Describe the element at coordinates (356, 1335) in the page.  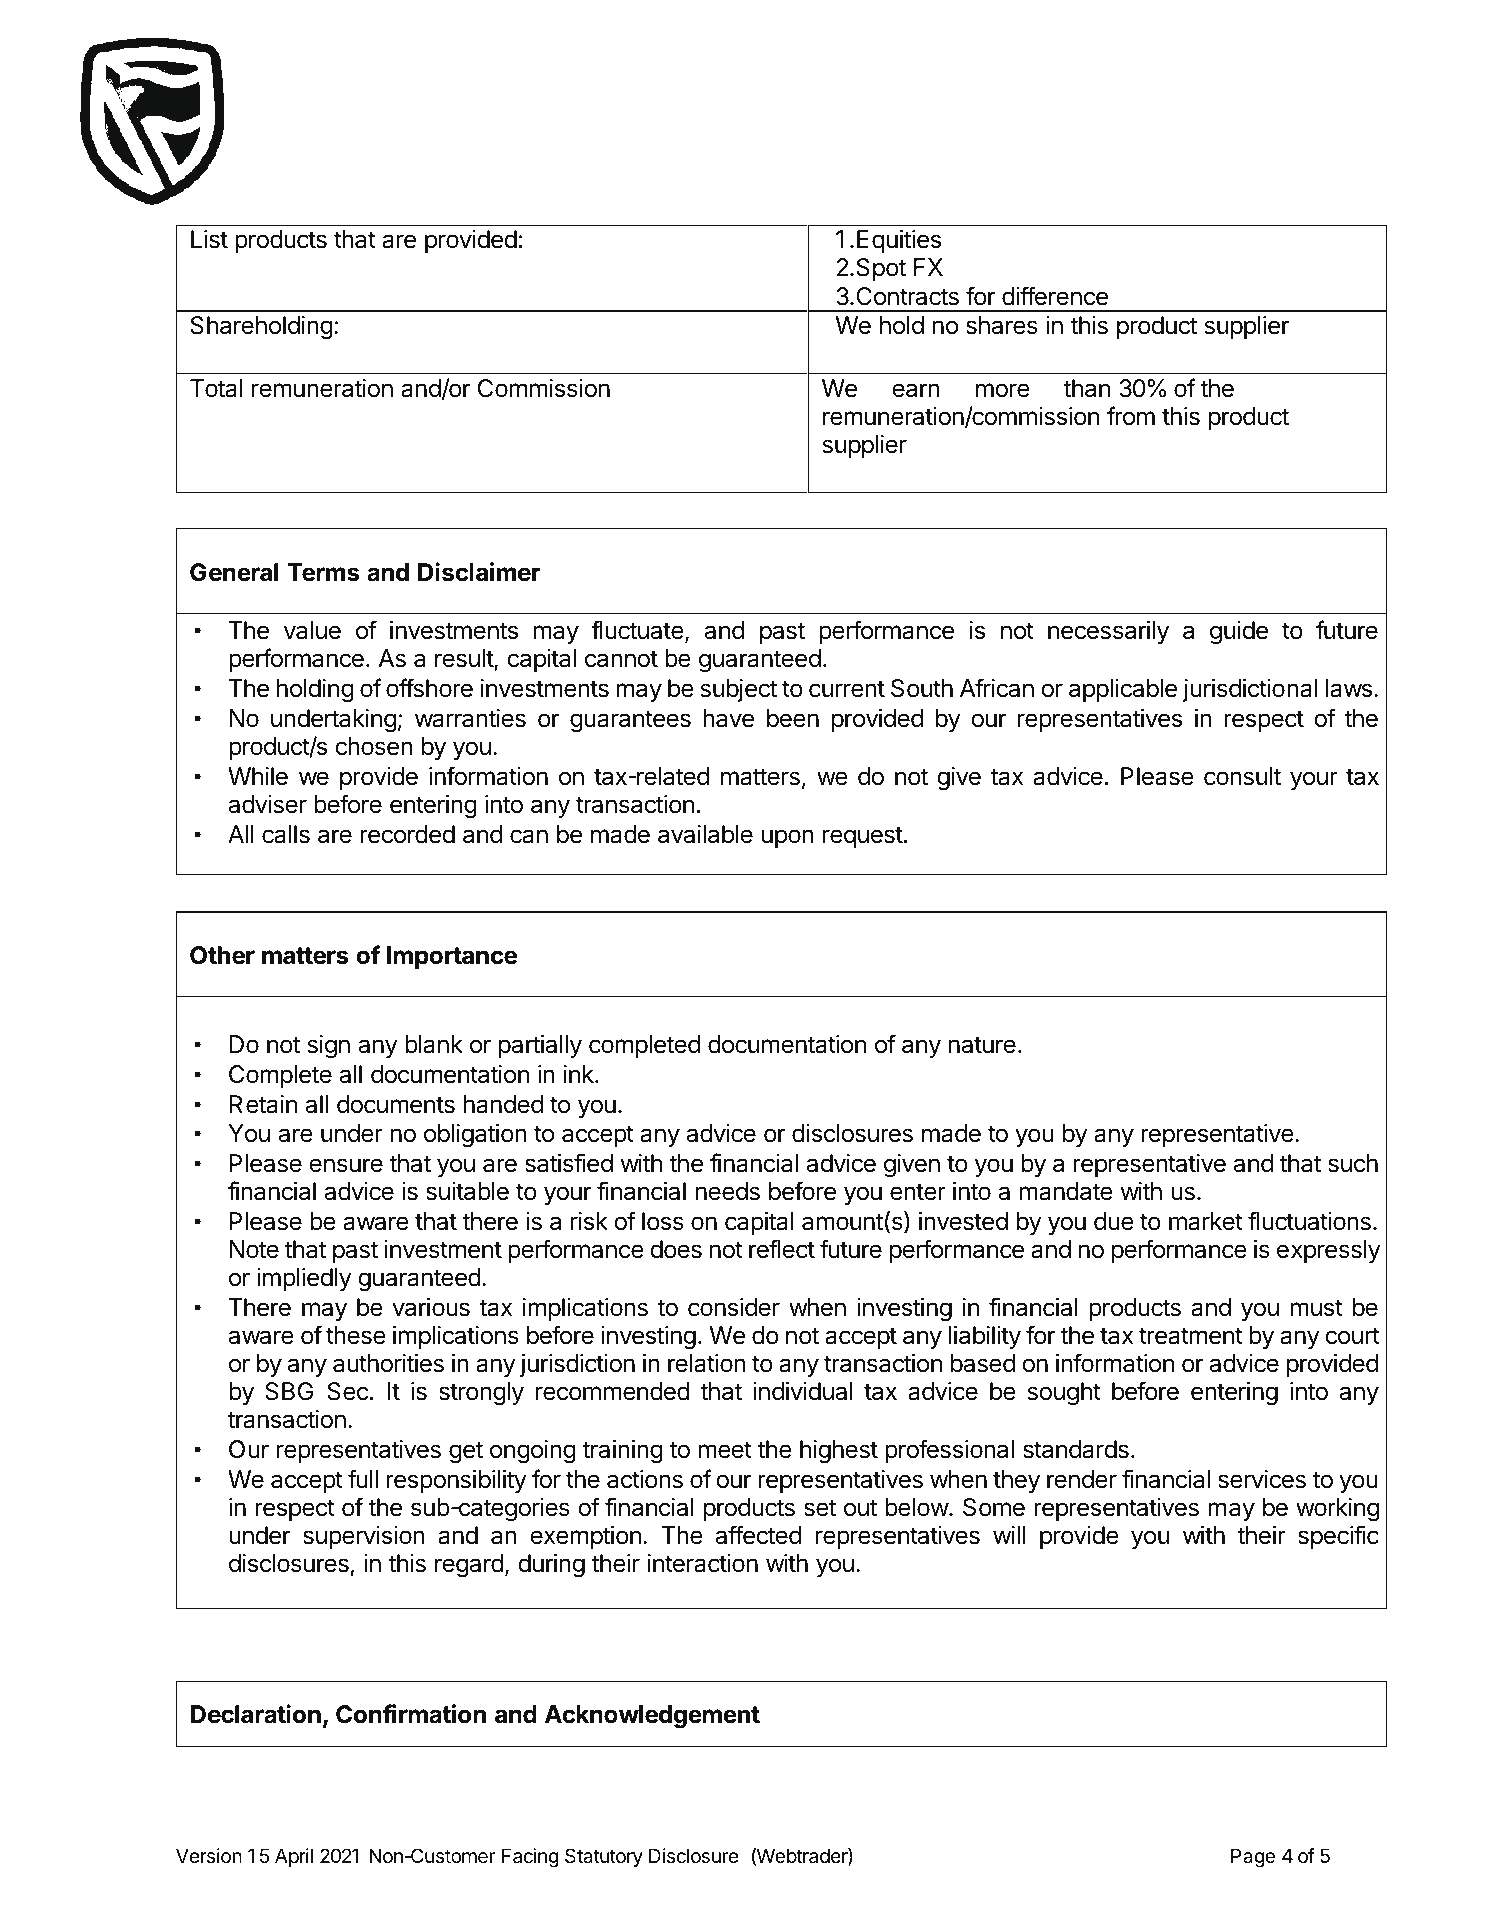
I see `these` at that location.
